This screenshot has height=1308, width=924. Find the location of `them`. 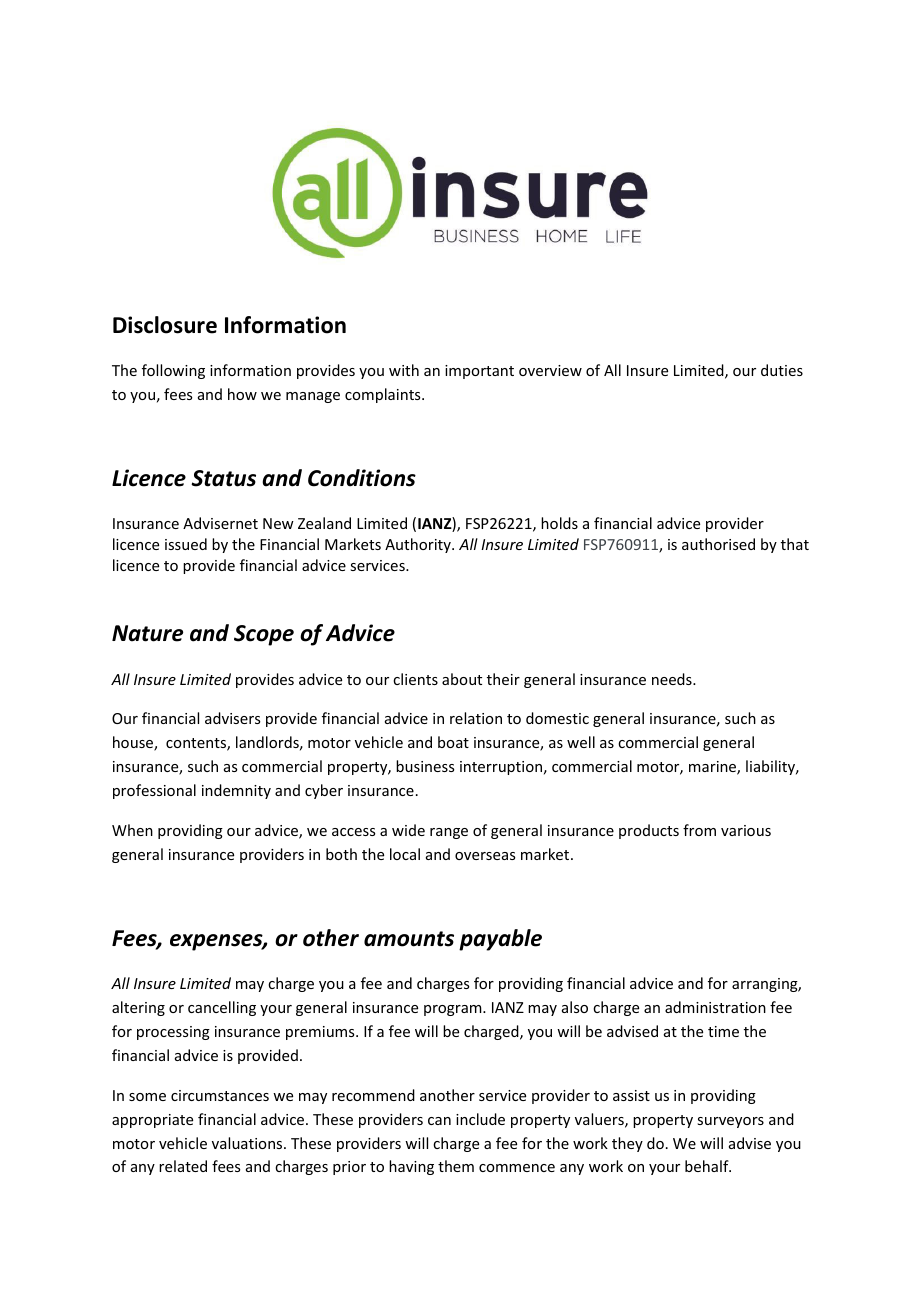

them is located at coordinates (456, 1166).
